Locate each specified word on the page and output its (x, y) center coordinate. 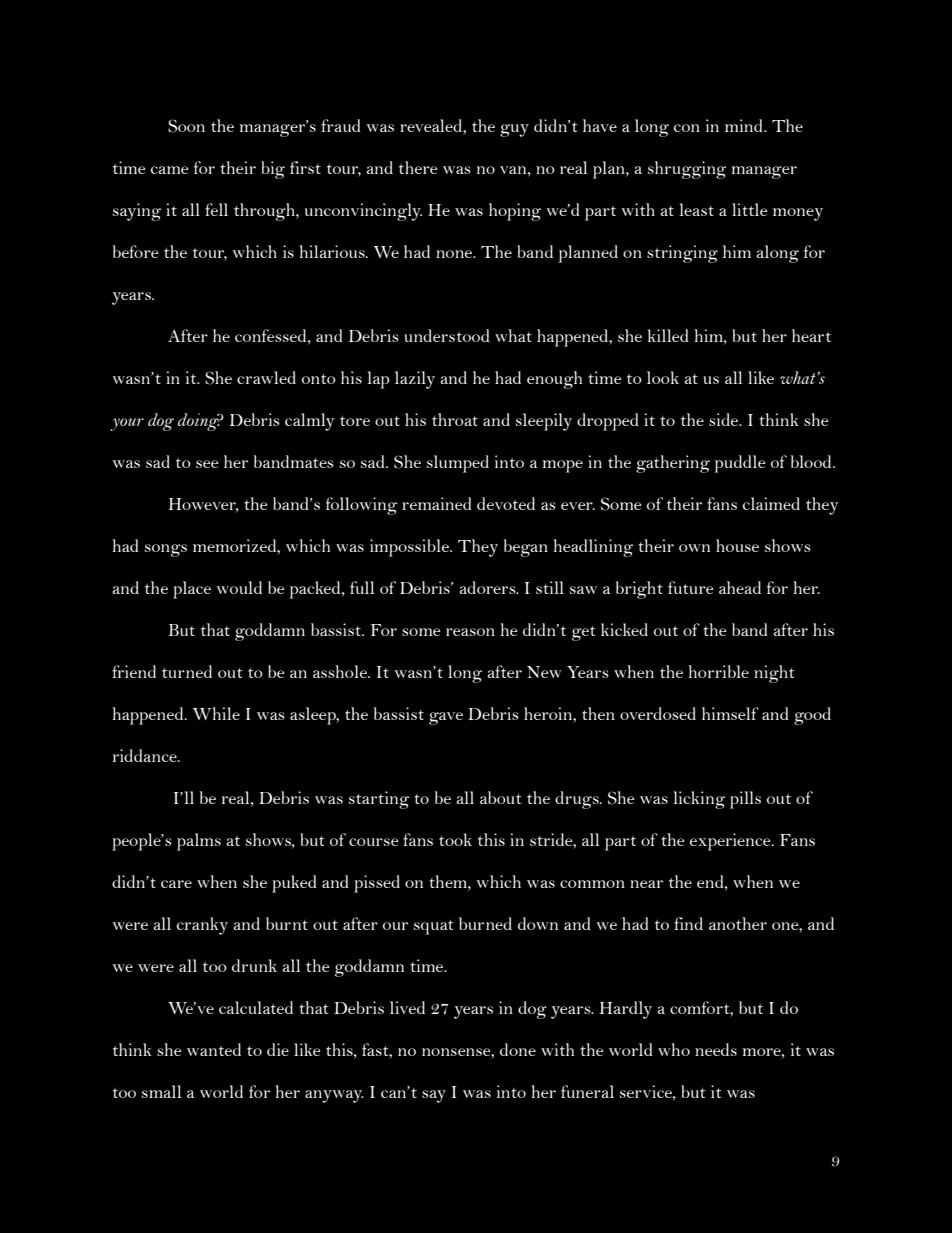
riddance (146, 755)
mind (745, 125)
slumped (458, 464)
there (418, 167)
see (207, 464)
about (501, 797)
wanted (214, 1049)
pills (745, 800)
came (170, 170)
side (724, 419)
